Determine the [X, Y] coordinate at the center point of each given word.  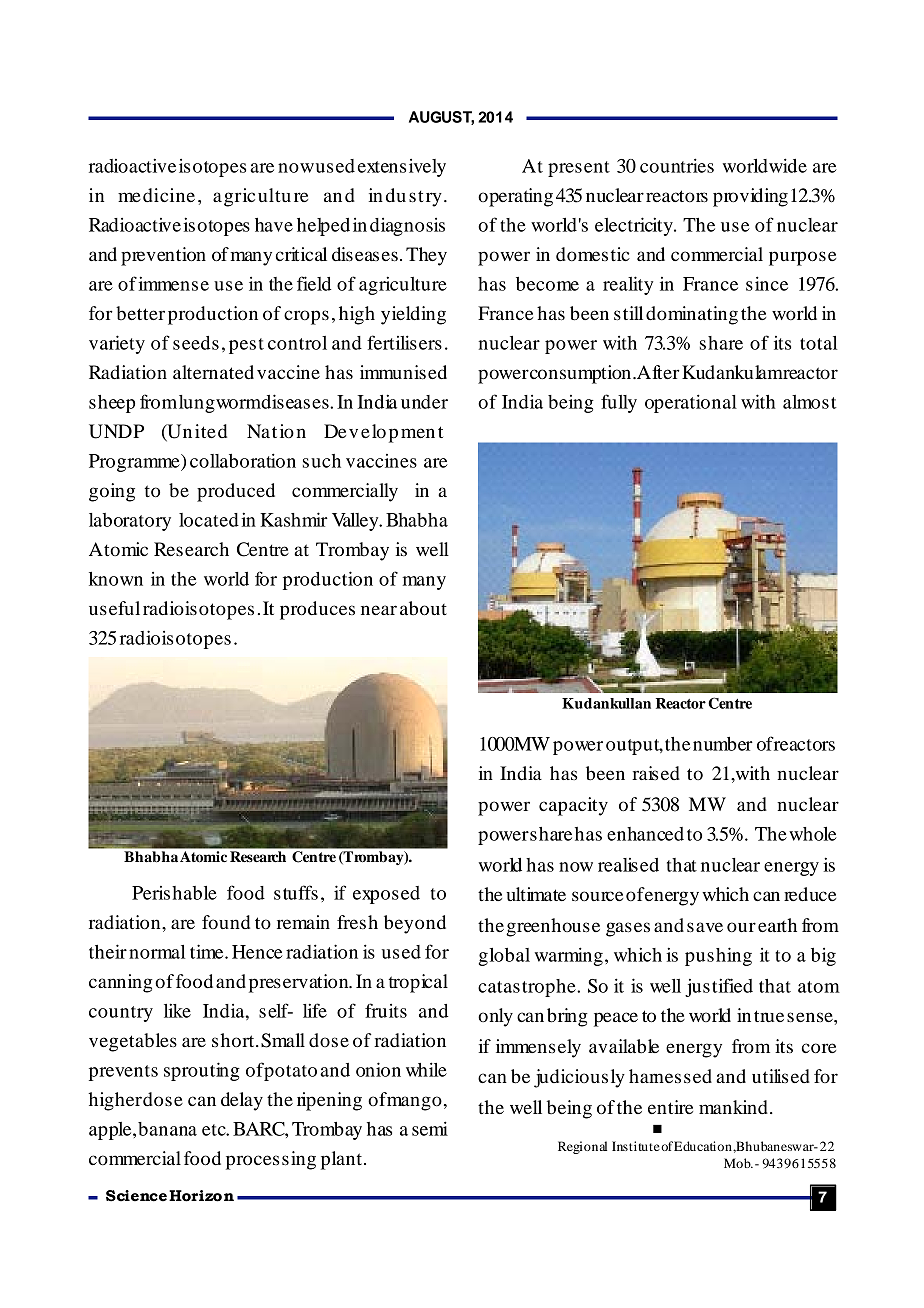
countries [677, 165]
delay [242, 1101]
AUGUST [441, 118]
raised [656, 773]
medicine [156, 195]
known [116, 579]
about [423, 608]
